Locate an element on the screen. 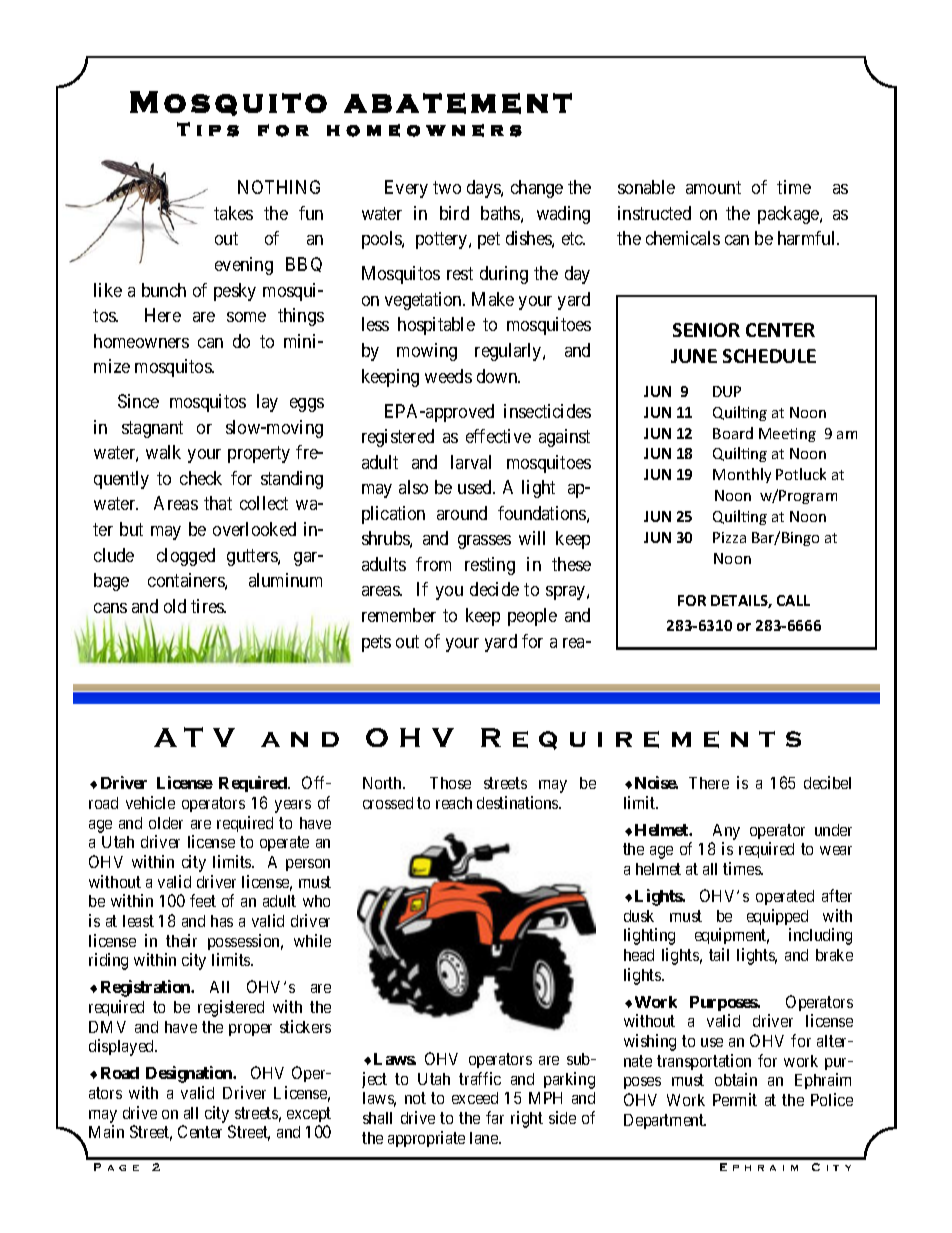 This screenshot has width=952, height=1233. Any is located at coordinates (726, 832).
